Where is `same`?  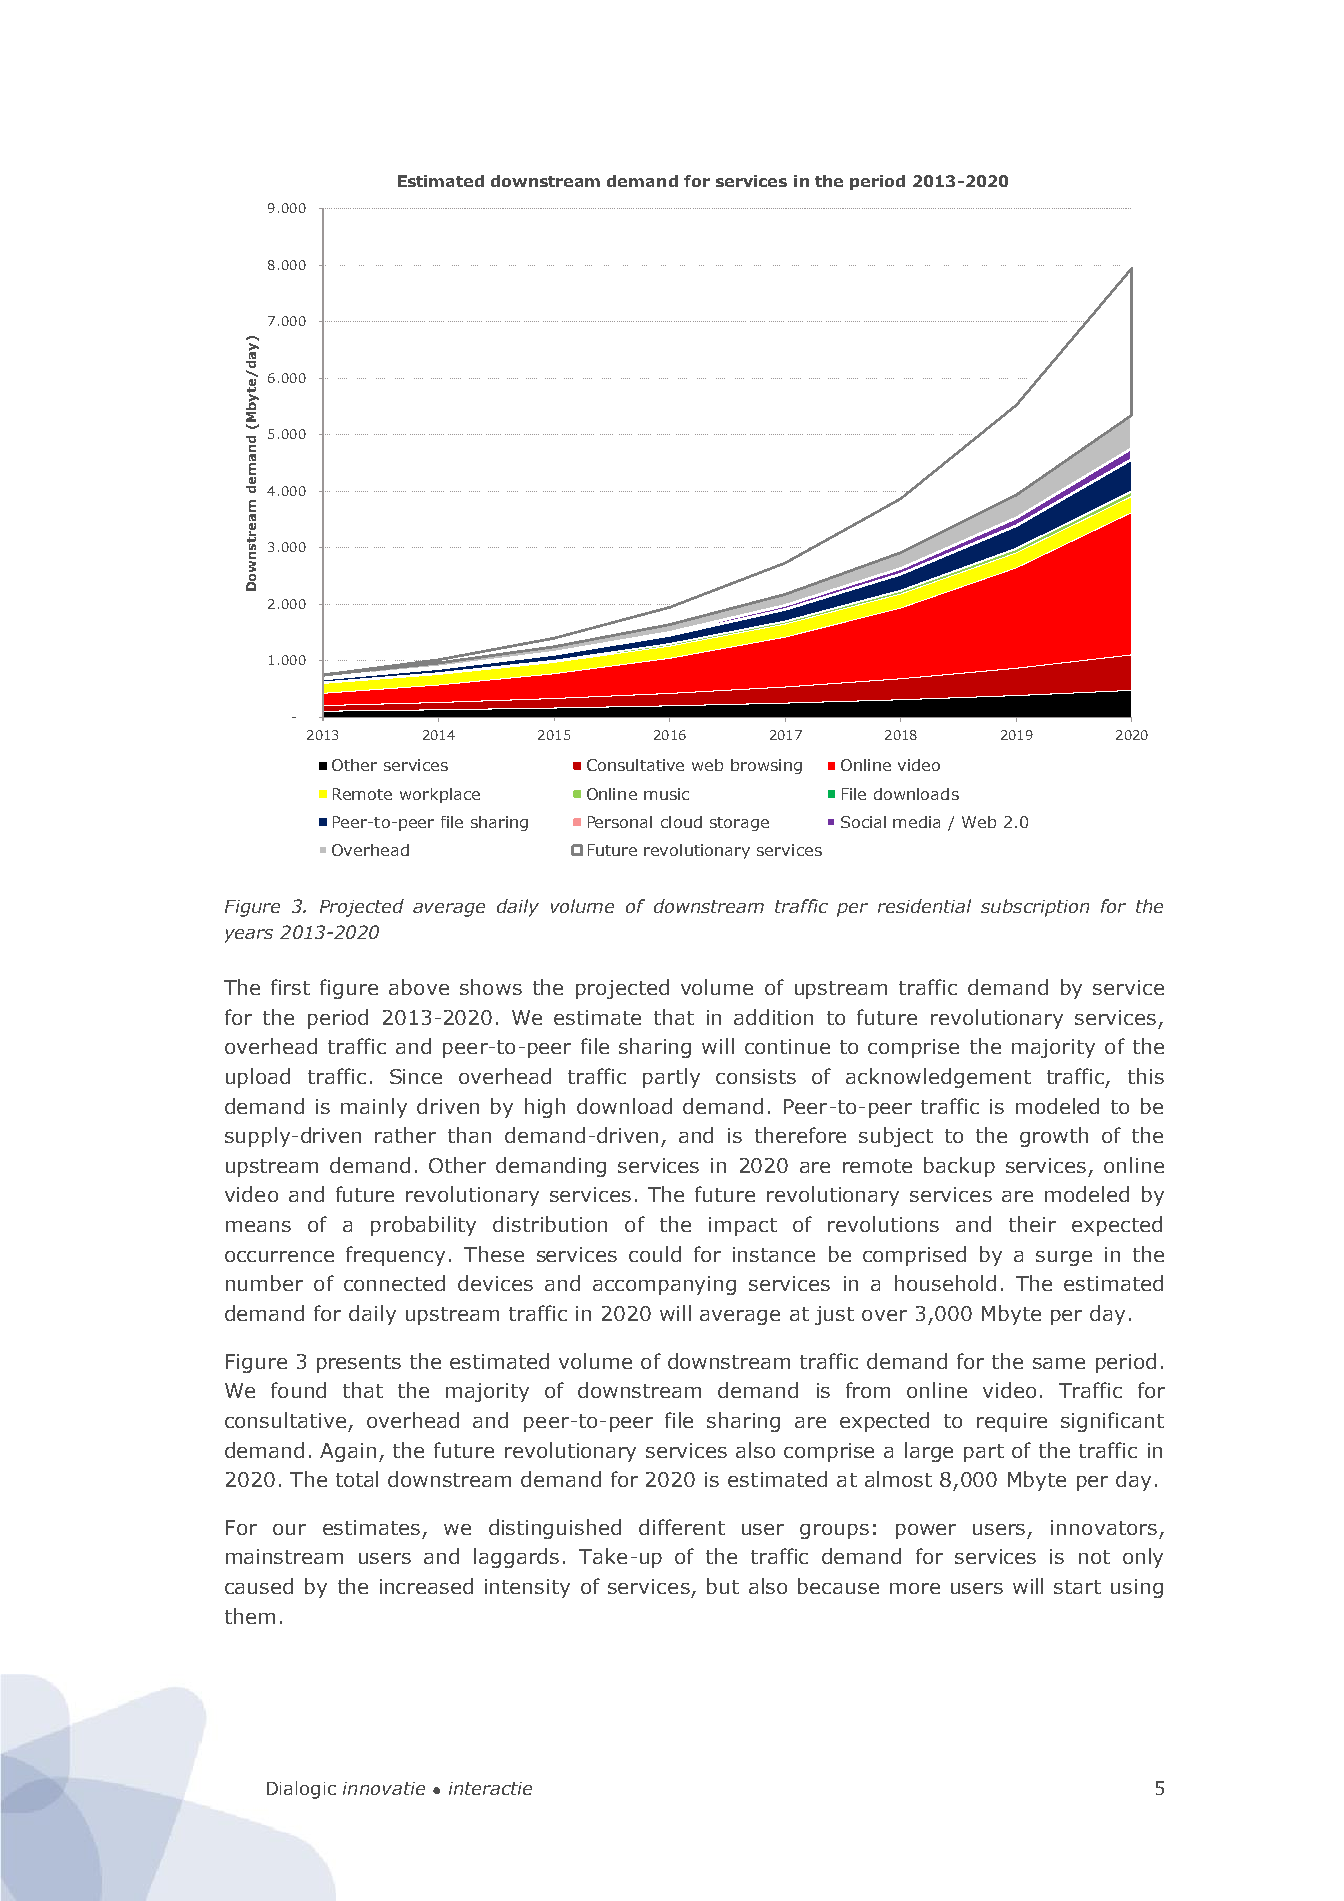 same is located at coordinates (1059, 1363).
